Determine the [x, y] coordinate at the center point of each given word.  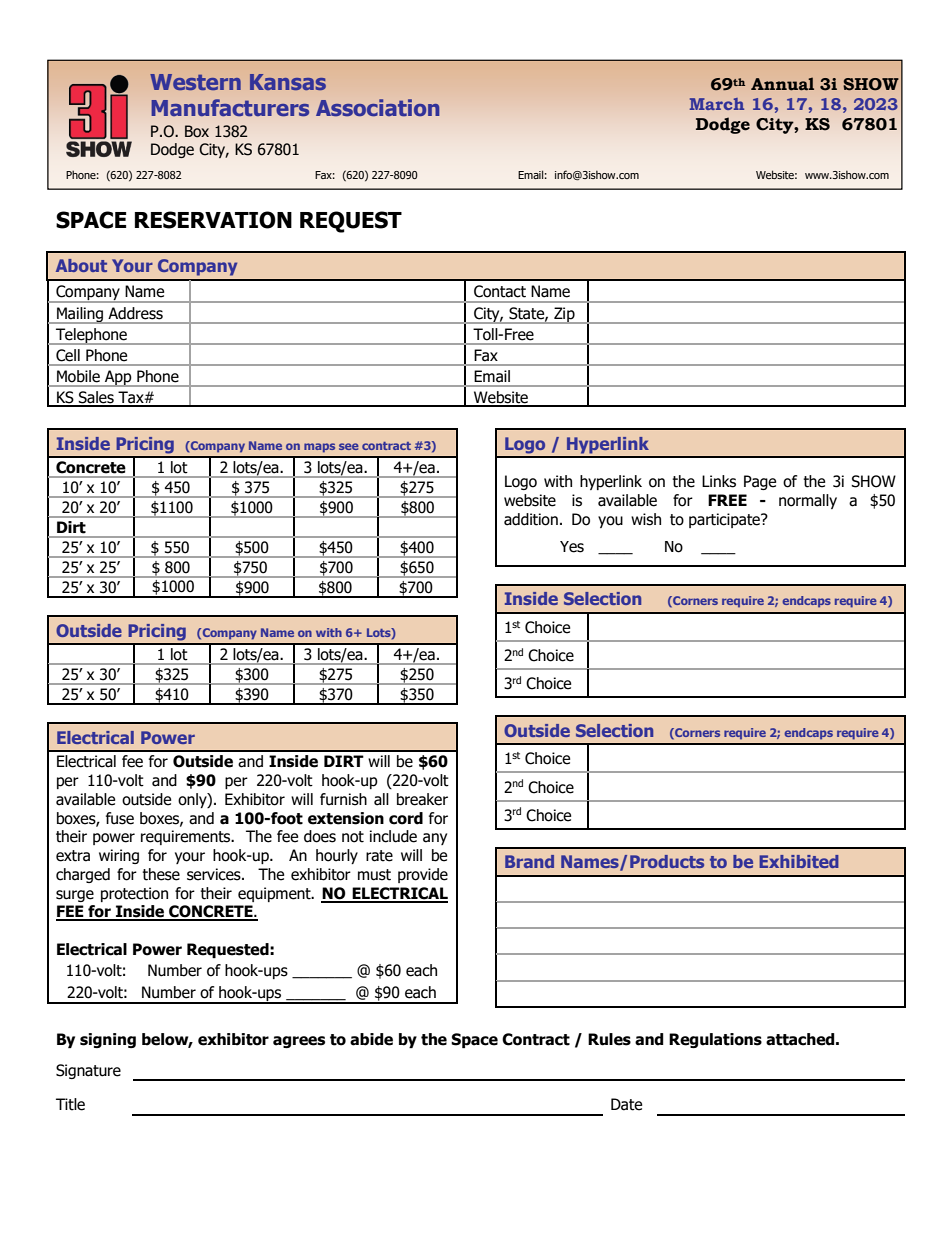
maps [319, 448]
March [717, 104]
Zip [564, 315]
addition [531, 519]
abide [371, 1039]
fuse [120, 818]
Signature [88, 1071]
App [118, 378]
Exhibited [799, 861]
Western [195, 82]
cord [406, 818]
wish [646, 519]
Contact [500, 291]
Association [377, 107]
